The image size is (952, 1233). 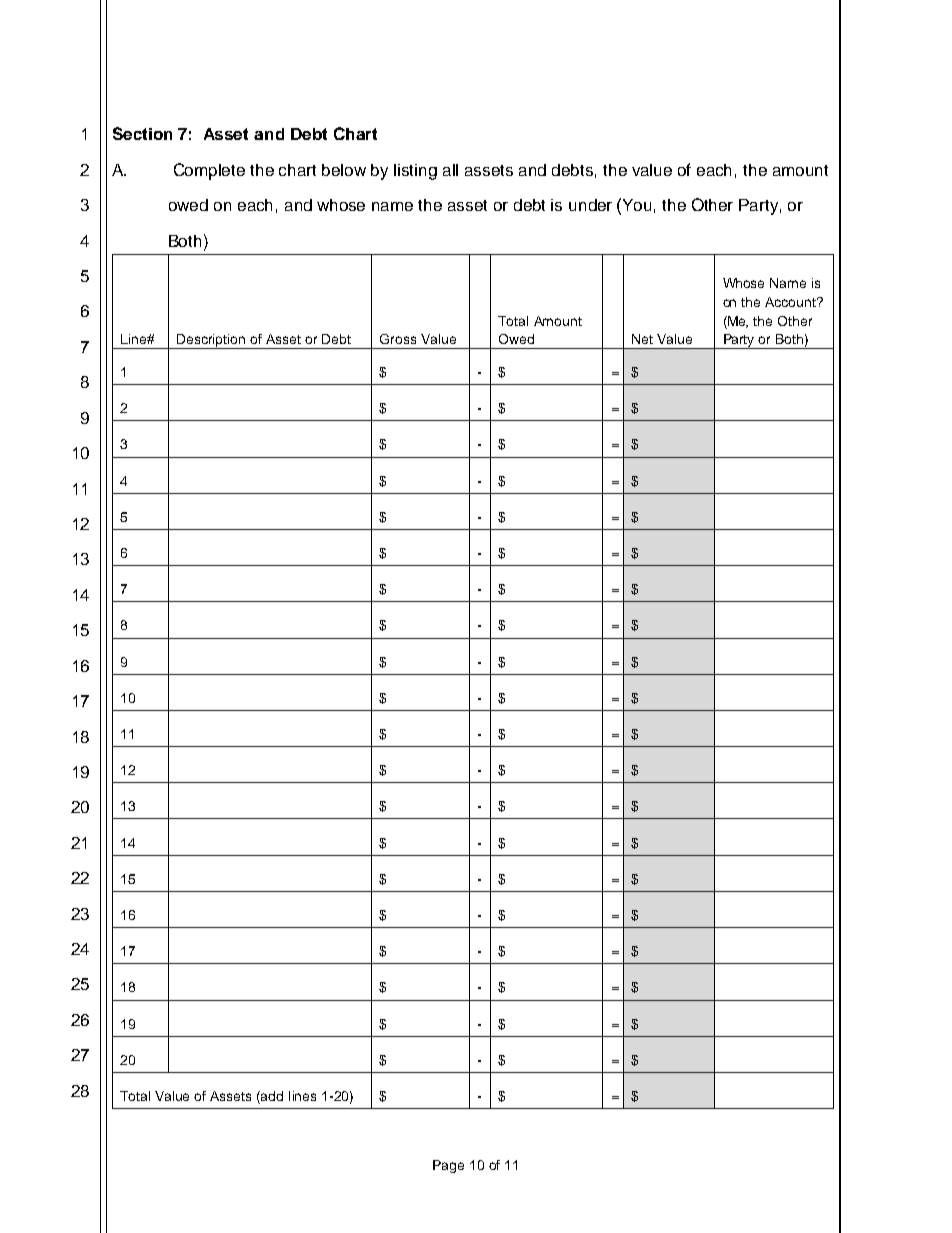 What do you see at coordinates (398, 339) in the screenshot?
I see `Gross` at bounding box center [398, 339].
